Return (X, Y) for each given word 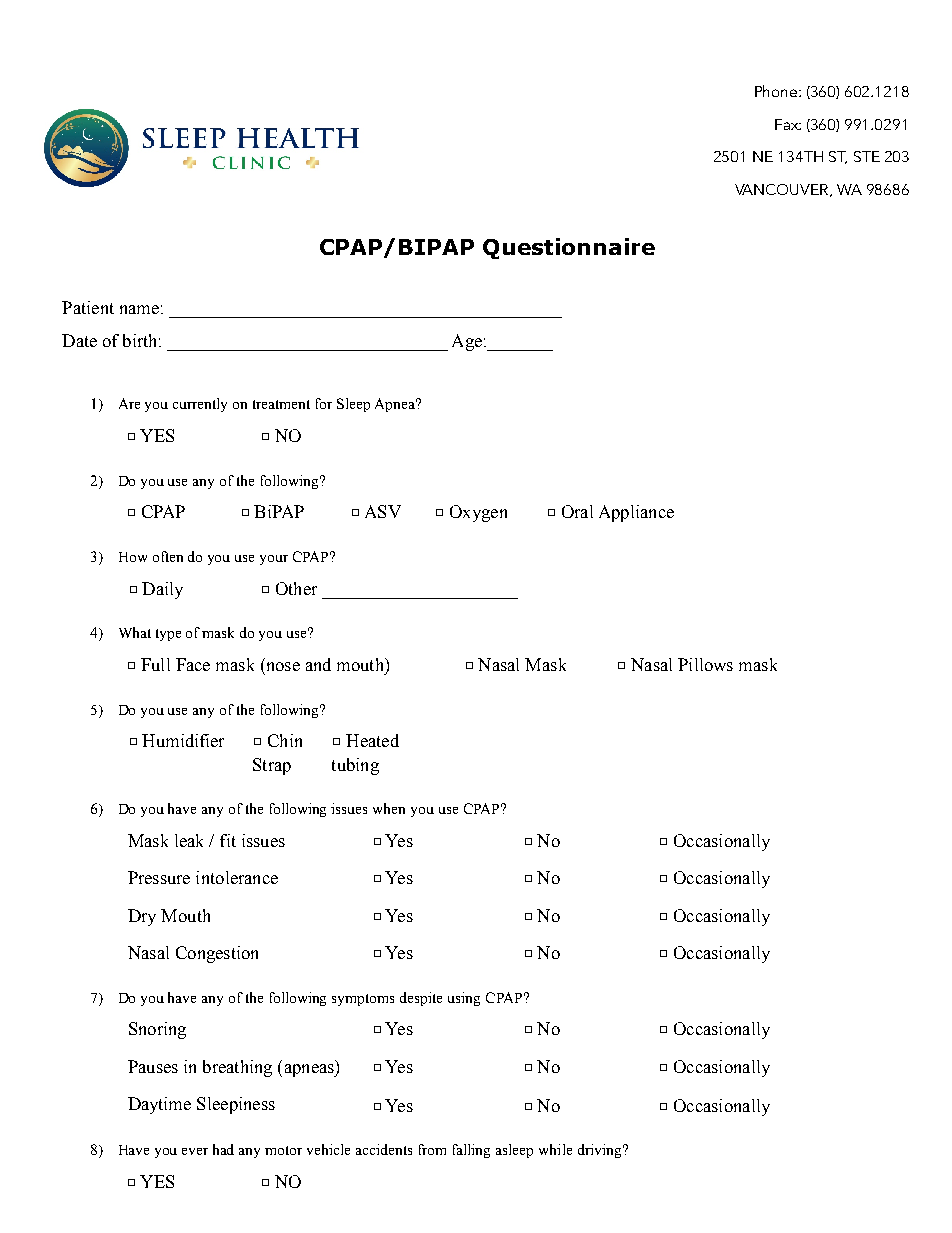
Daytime (159, 1105)
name (139, 309)
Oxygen (478, 513)
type (168, 635)
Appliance (636, 513)
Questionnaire (569, 248)
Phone (777, 91)
